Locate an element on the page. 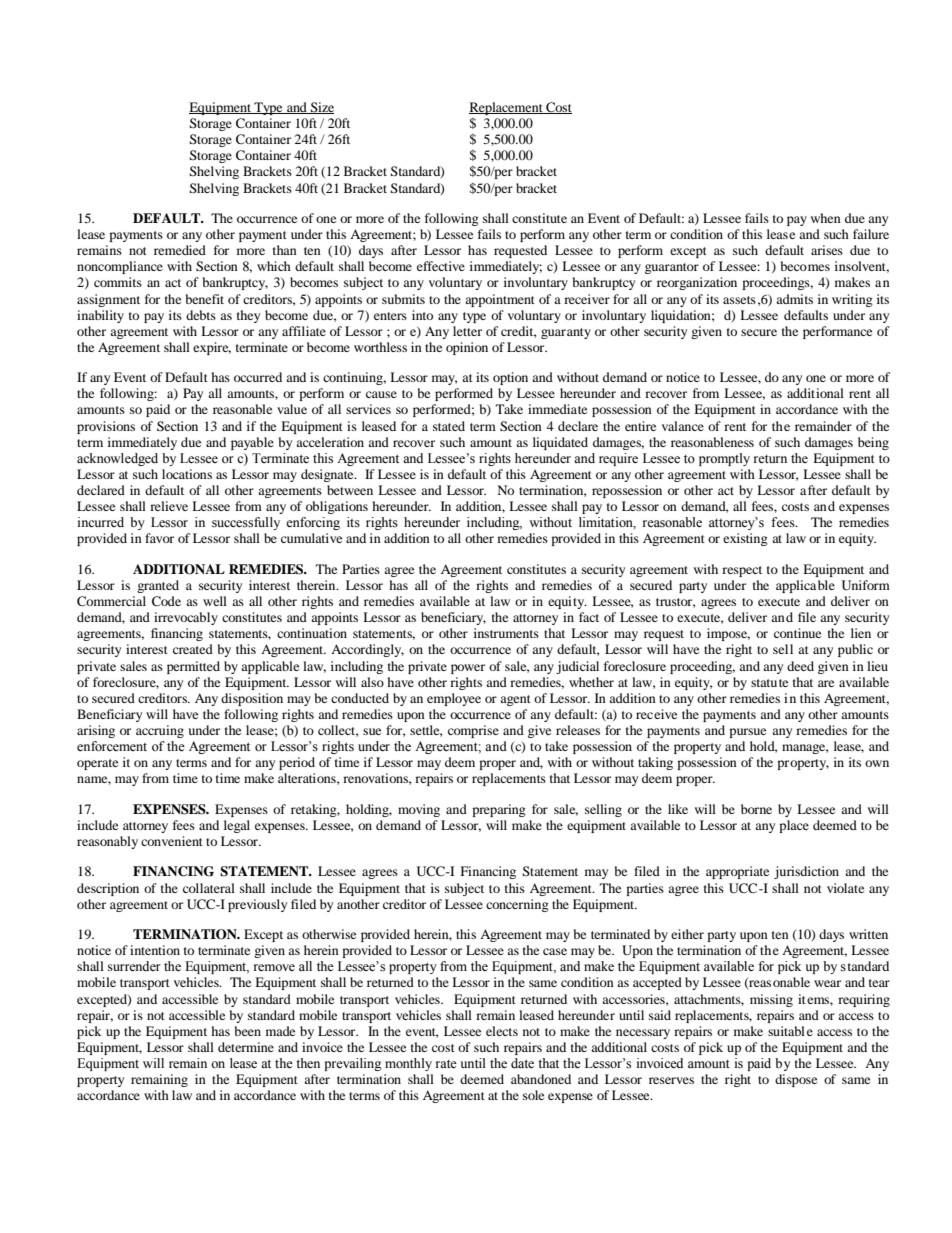 This document has width=952, height=1233. elects is located at coordinates (502, 1031).
